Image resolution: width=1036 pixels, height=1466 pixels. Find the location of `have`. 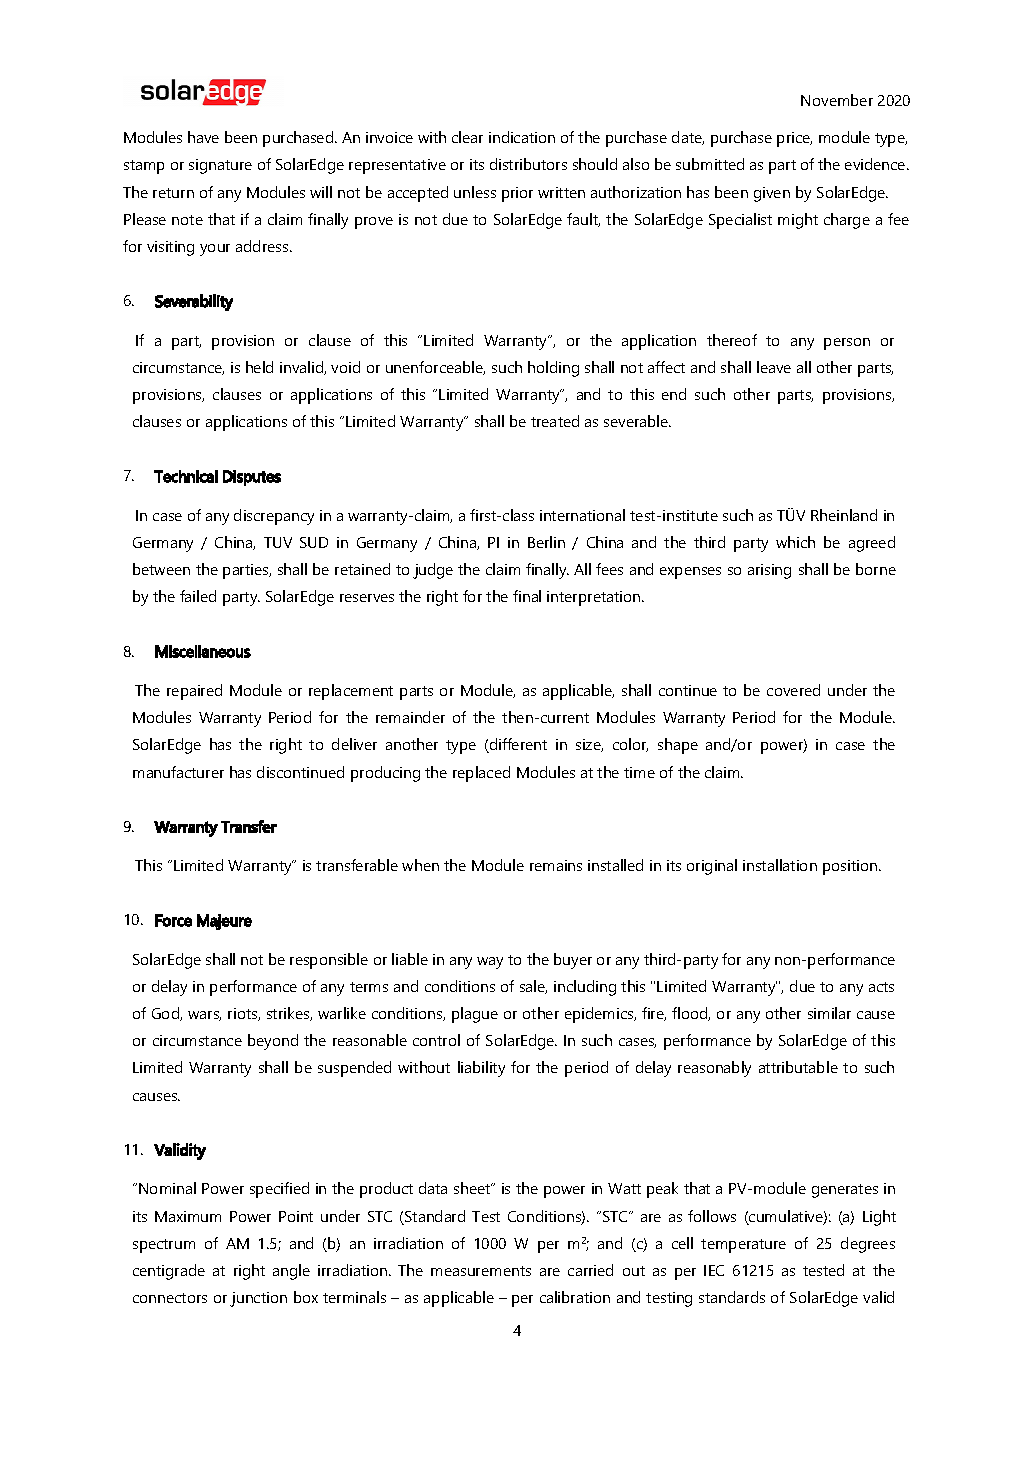

have is located at coordinates (203, 137).
